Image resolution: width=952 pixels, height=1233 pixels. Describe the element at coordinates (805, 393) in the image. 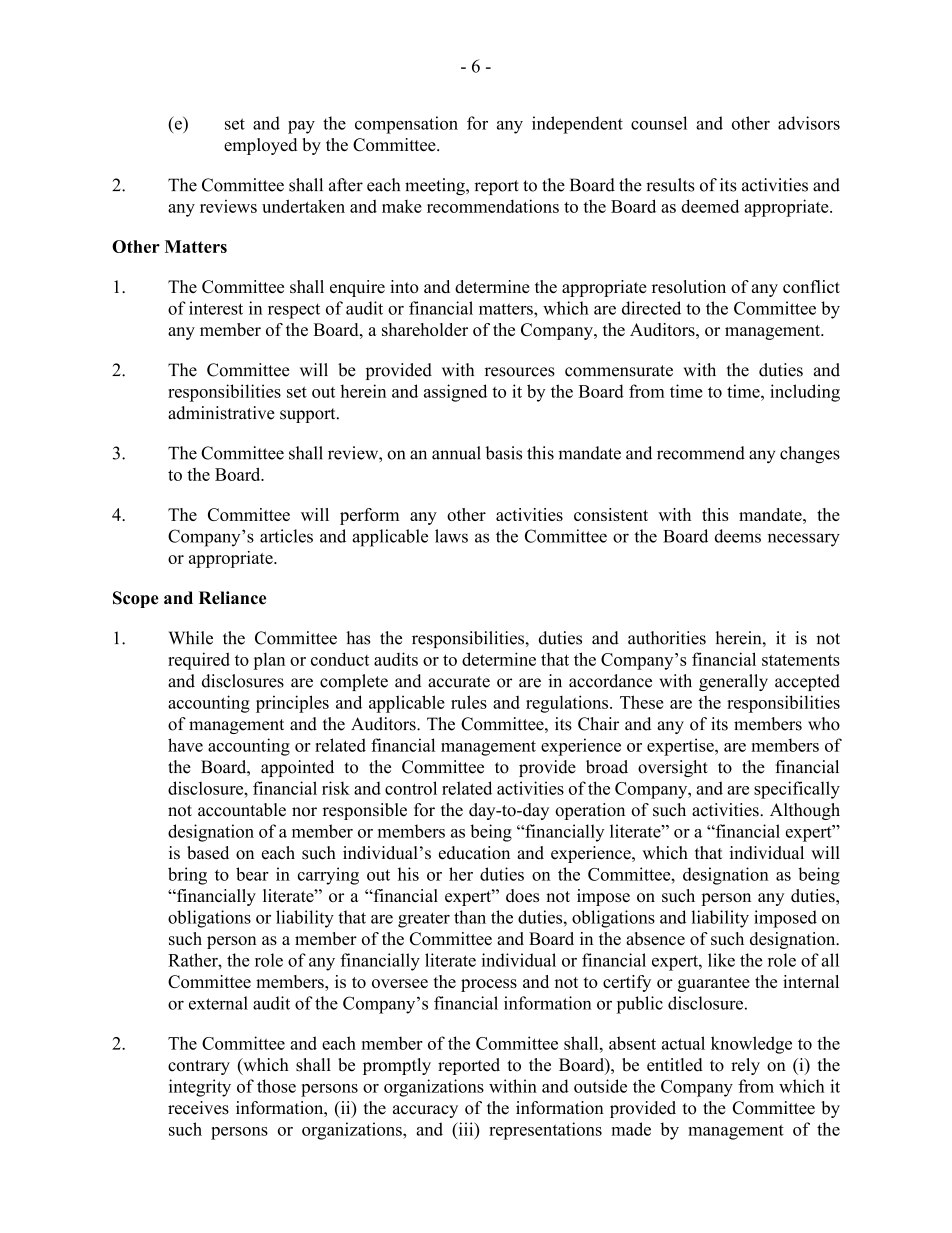

I see `including` at that location.
